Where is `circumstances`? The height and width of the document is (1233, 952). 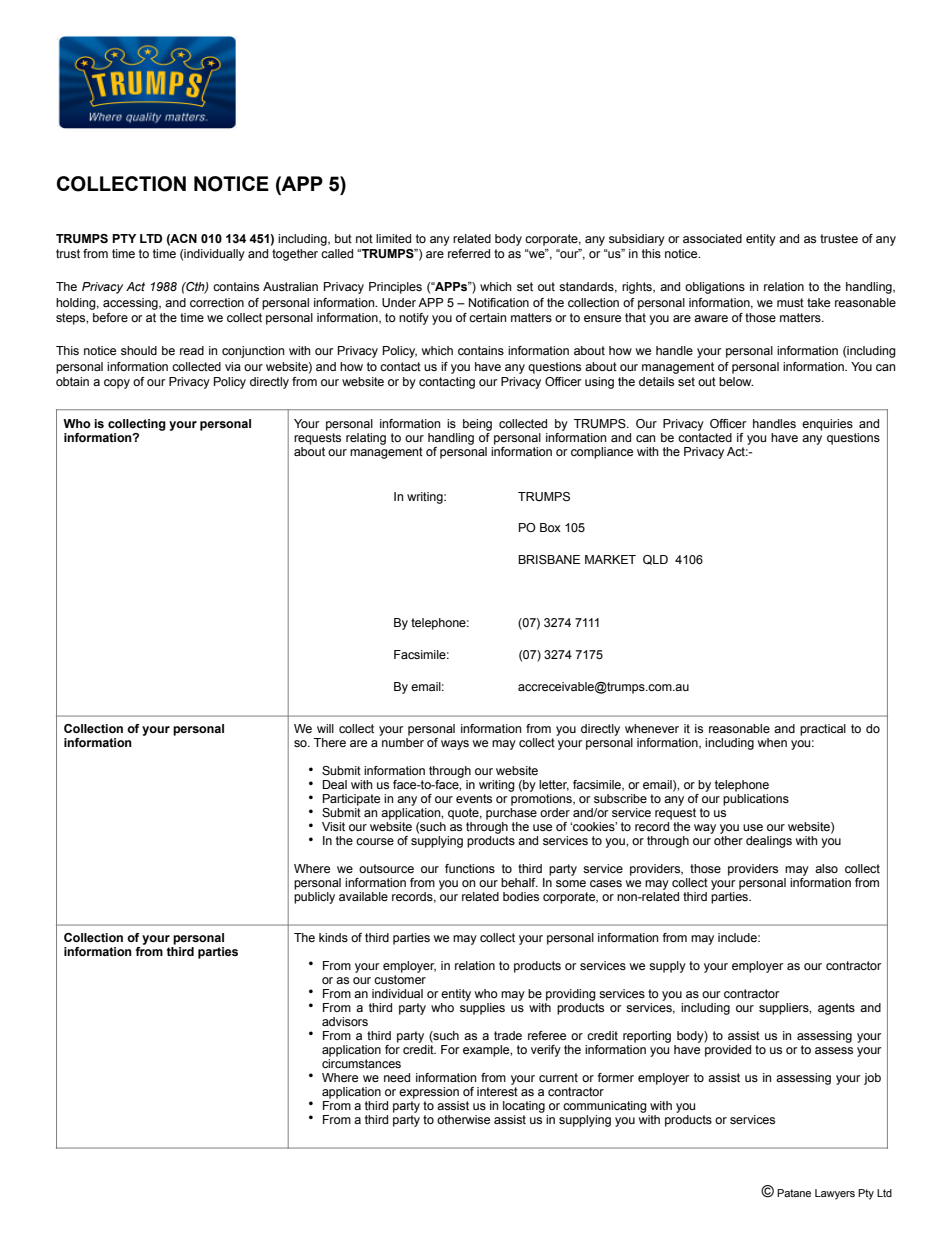 circumstances is located at coordinates (361, 1063).
